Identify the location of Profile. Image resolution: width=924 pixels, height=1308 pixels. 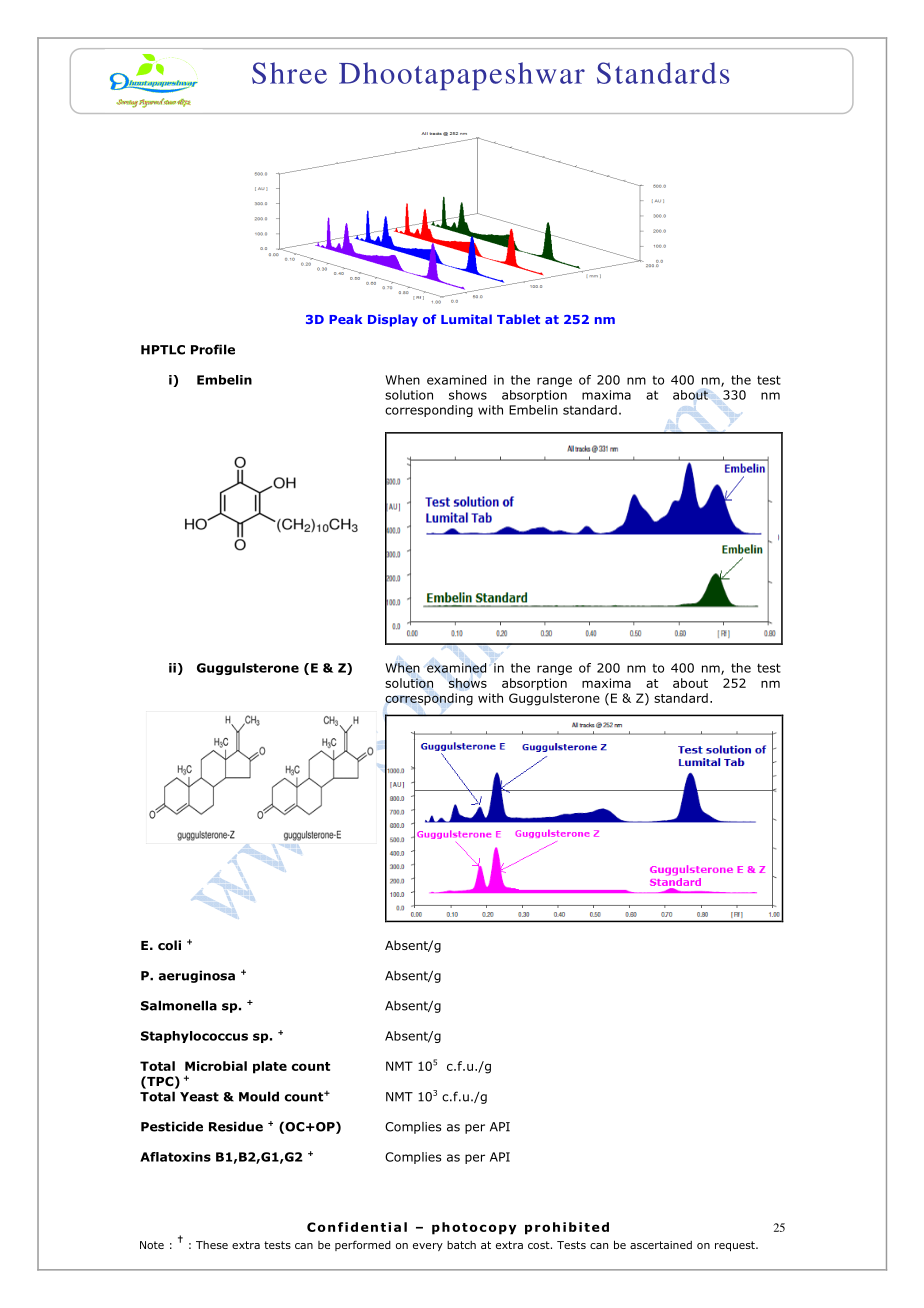
(213, 349).
